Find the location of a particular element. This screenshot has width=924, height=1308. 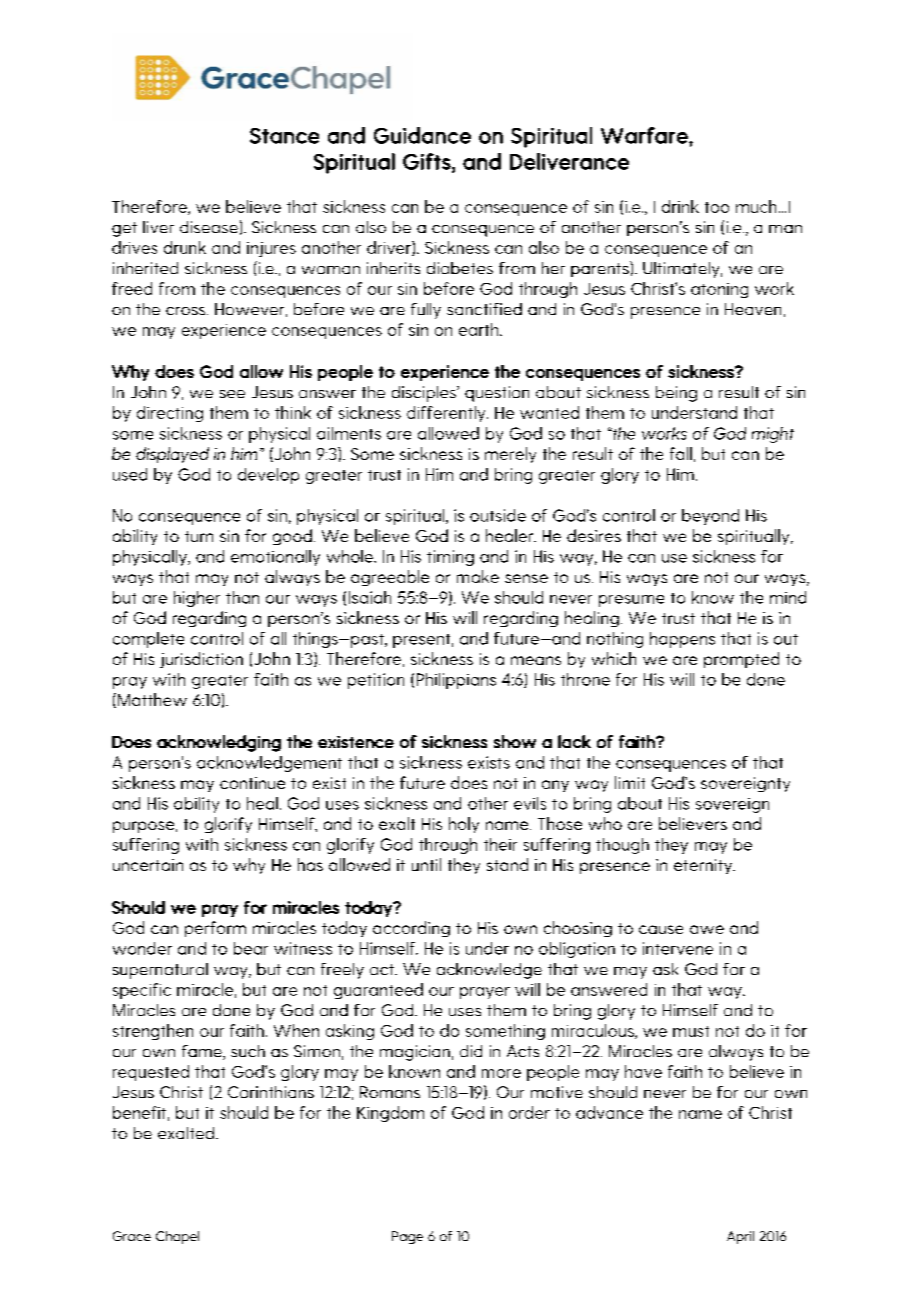

jurisdiction is located at coordinates (201, 660).
